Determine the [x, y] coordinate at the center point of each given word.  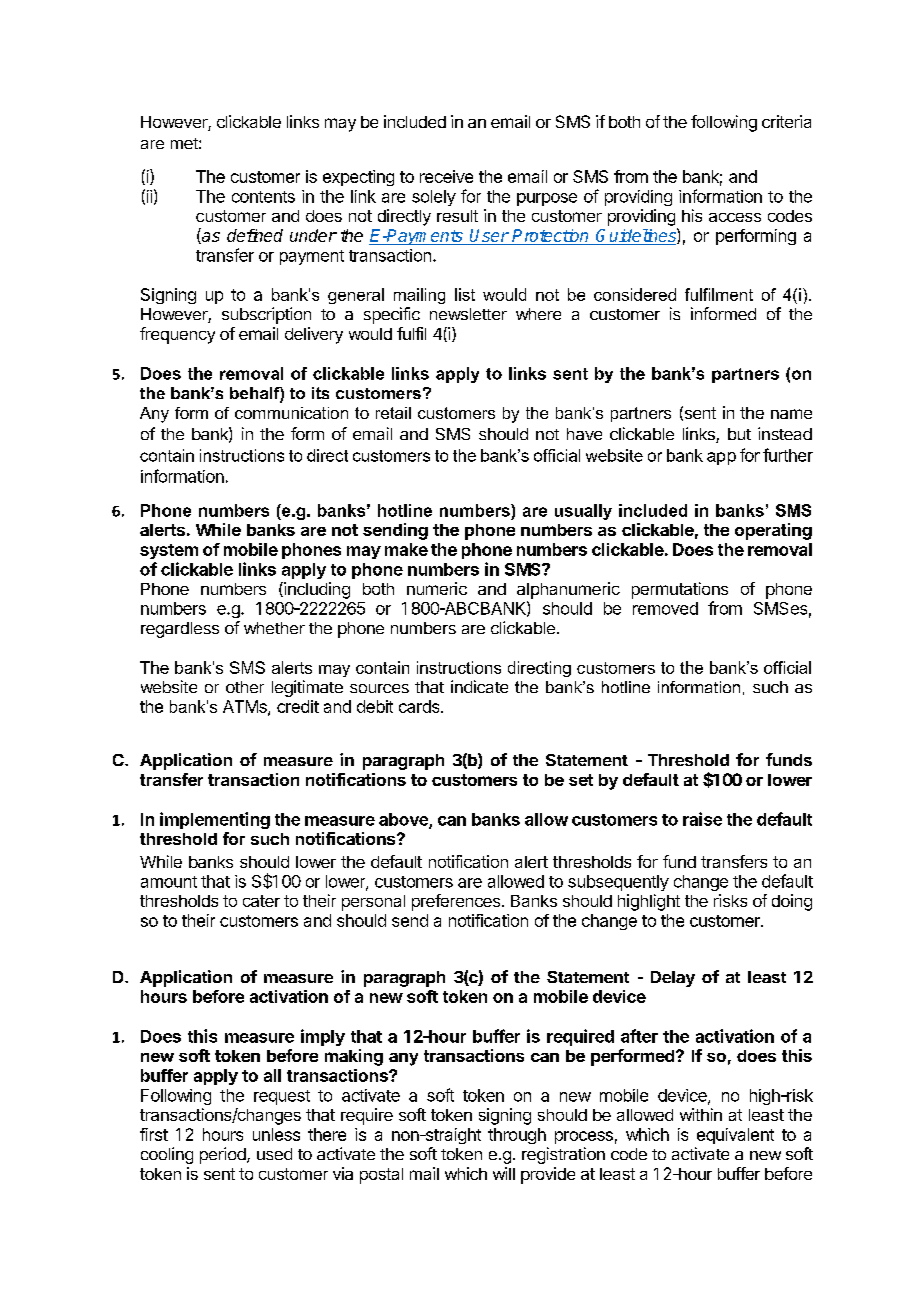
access [735, 217]
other [245, 687]
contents [263, 197]
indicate [479, 686]
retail [393, 413]
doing [792, 902]
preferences [456, 902]
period [224, 1155]
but [739, 434]
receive [446, 176]
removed [665, 608]
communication [291, 413]
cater [261, 901]
